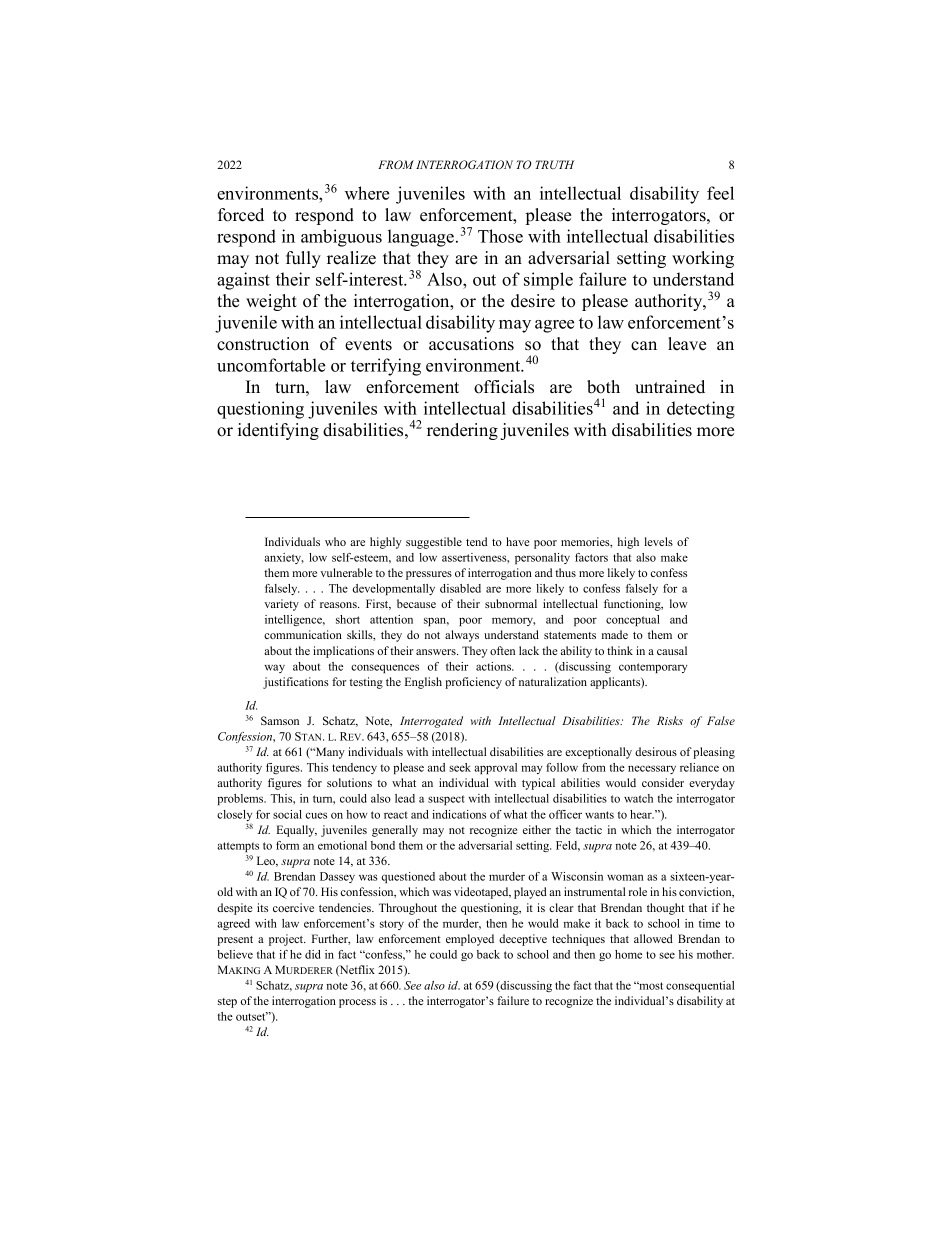 The height and width of the screenshot is (1233, 952). Describe the element at coordinates (241, 215) in the screenshot. I see `forced` at that location.
